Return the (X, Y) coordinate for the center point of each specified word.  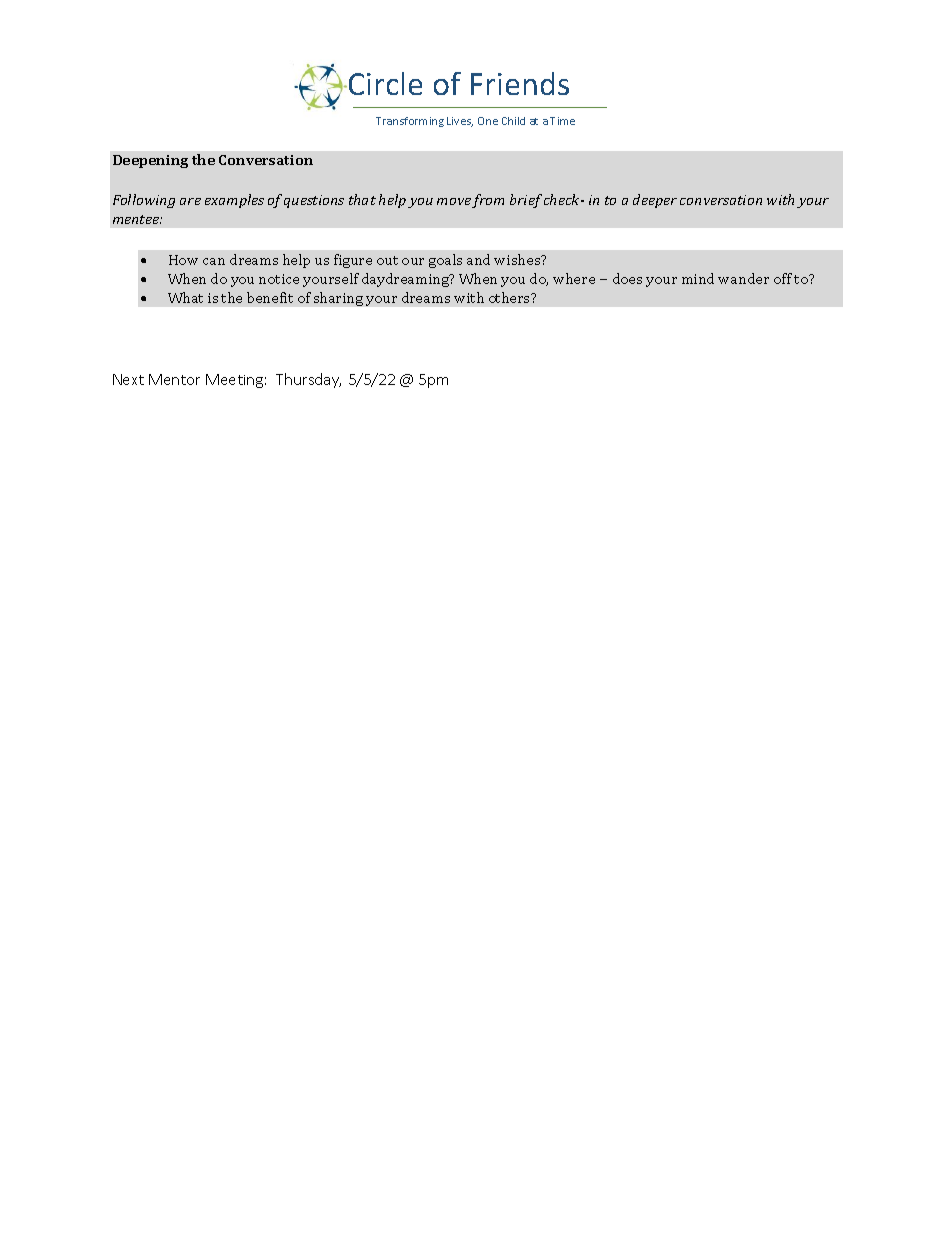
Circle (385, 83)
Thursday (308, 380)
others (510, 297)
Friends (520, 83)
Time (562, 121)
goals (445, 261)
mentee (137, 219)
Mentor (174, 379)
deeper (655, 201)
